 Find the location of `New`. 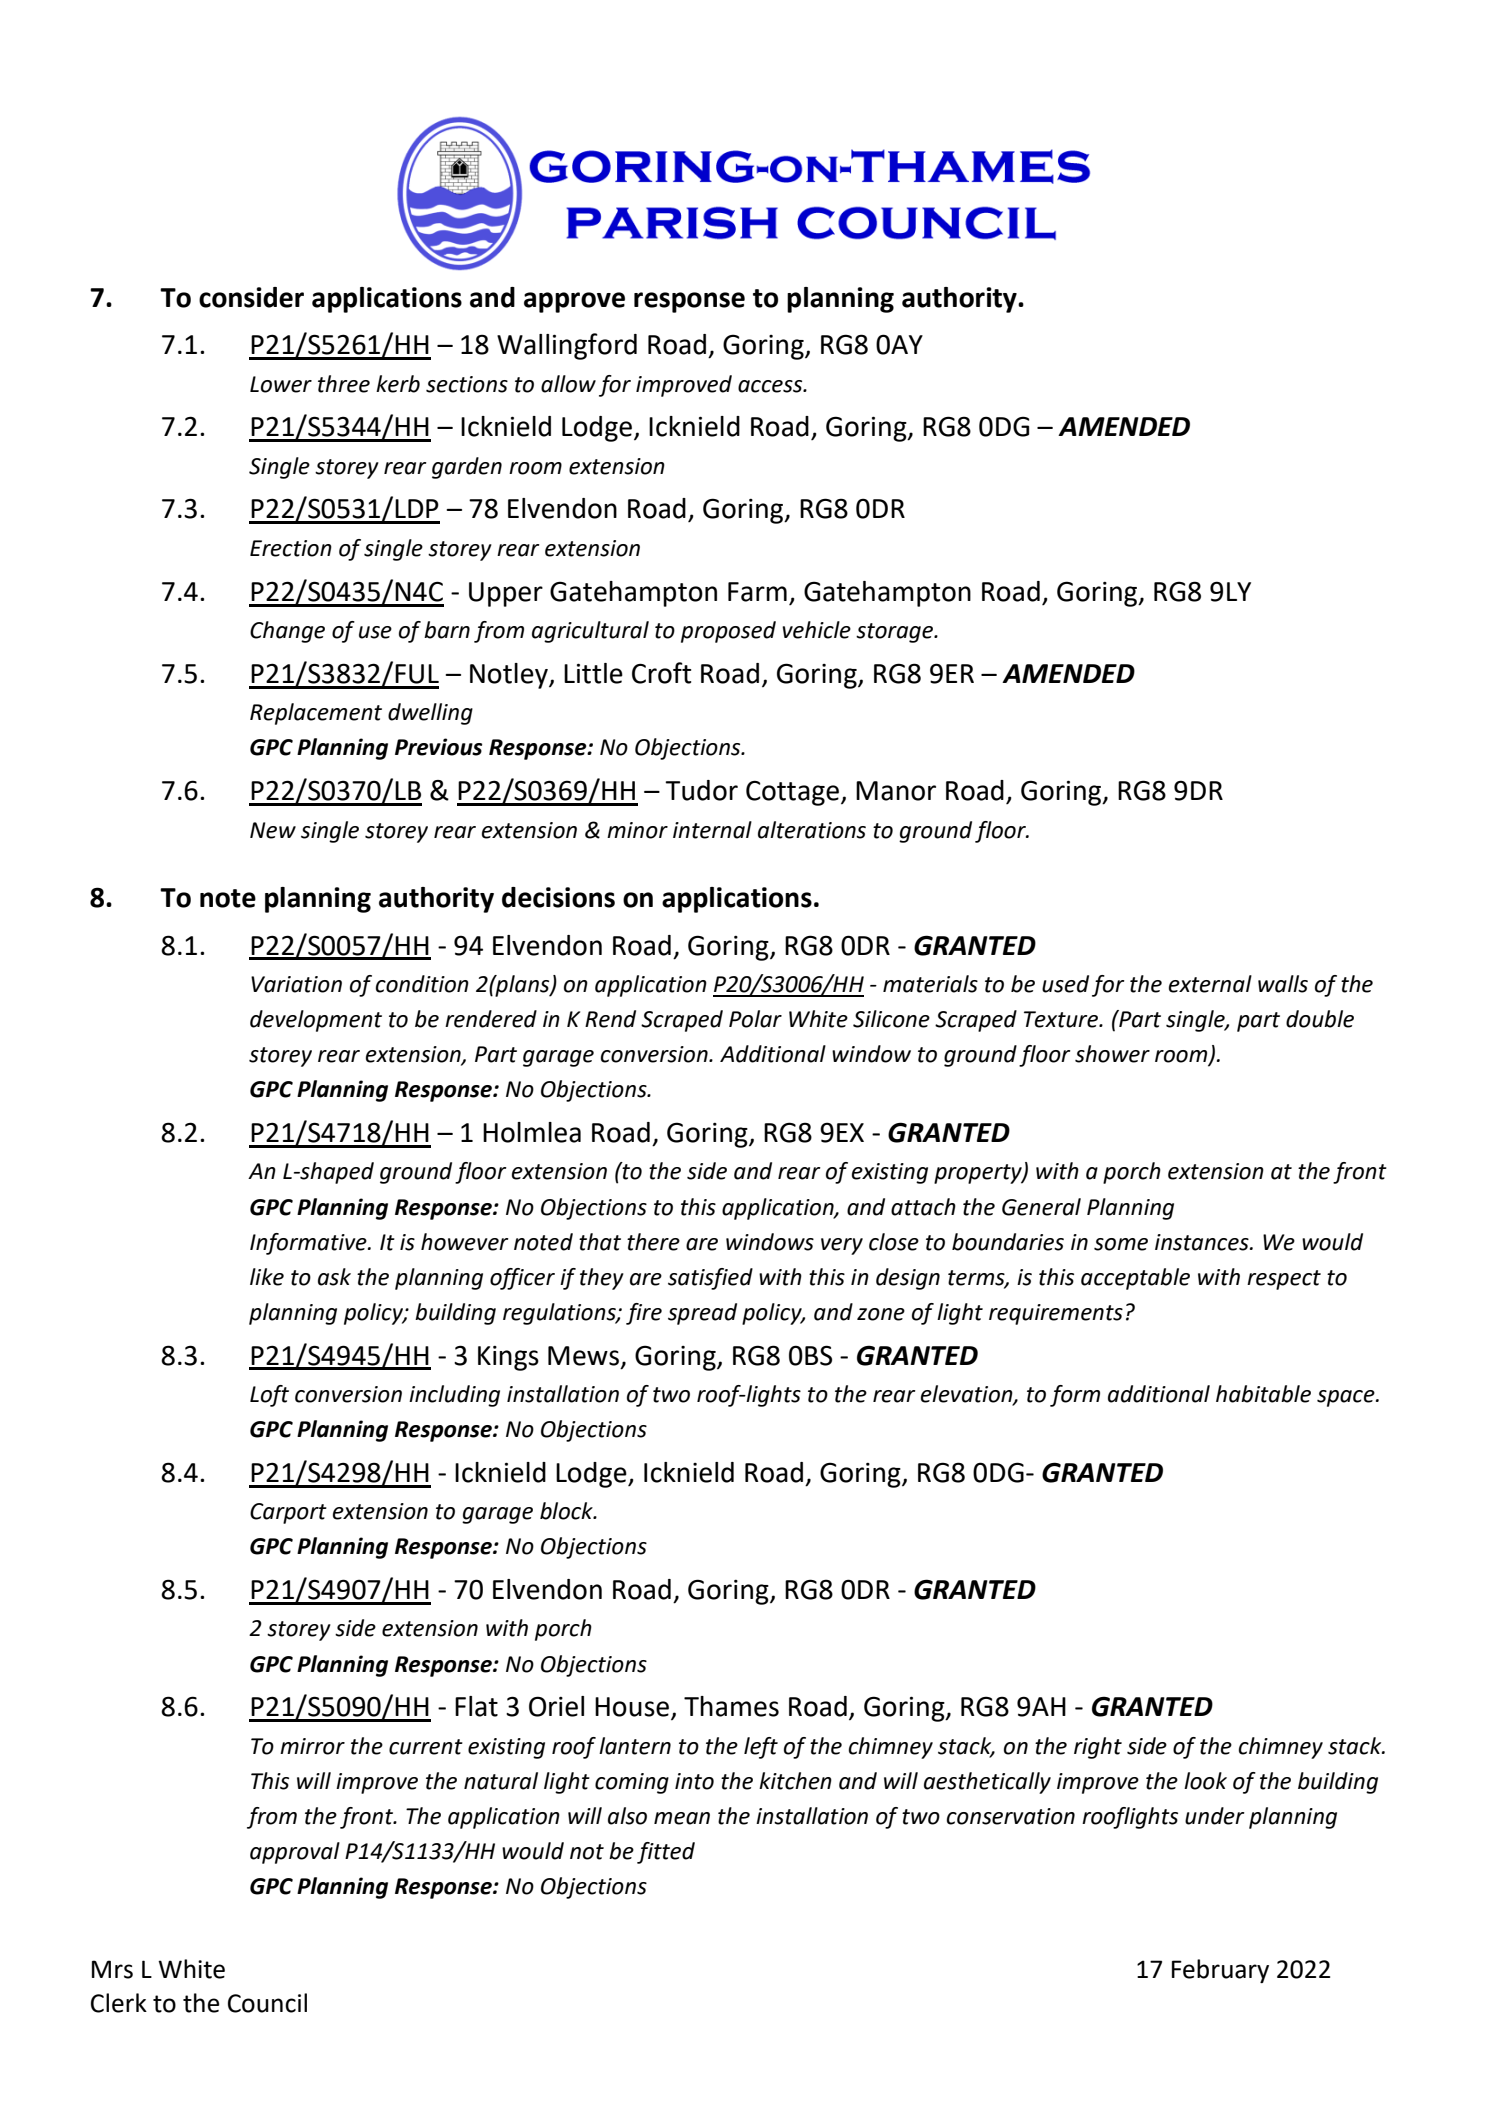

New is located at coordinates (273, 830).
